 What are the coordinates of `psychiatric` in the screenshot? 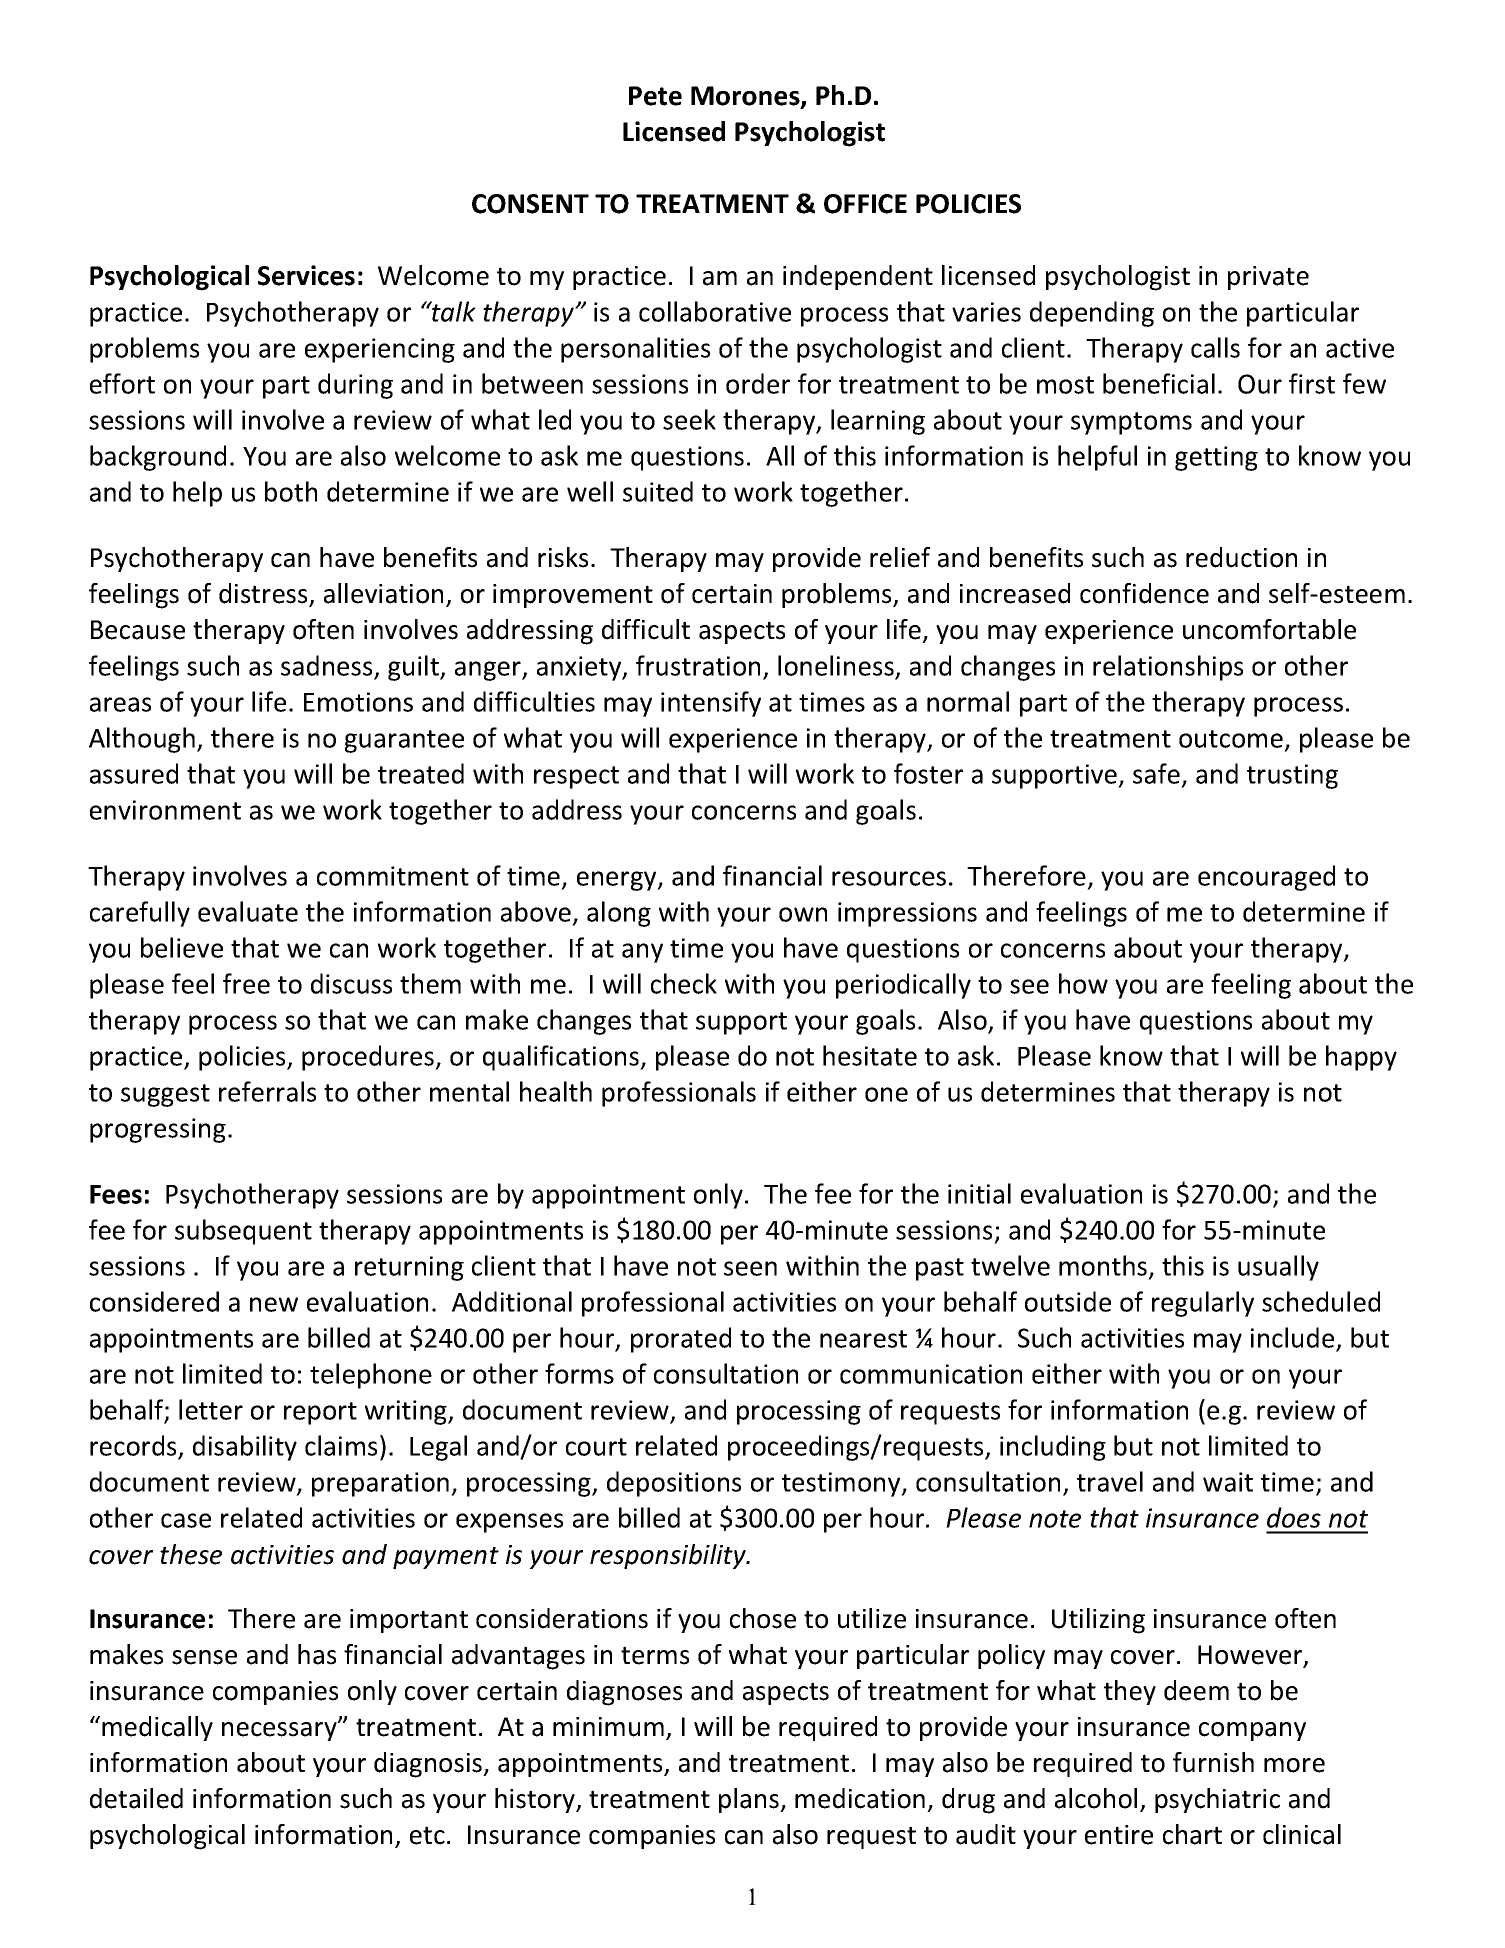 It's located at (1217, 1800).
